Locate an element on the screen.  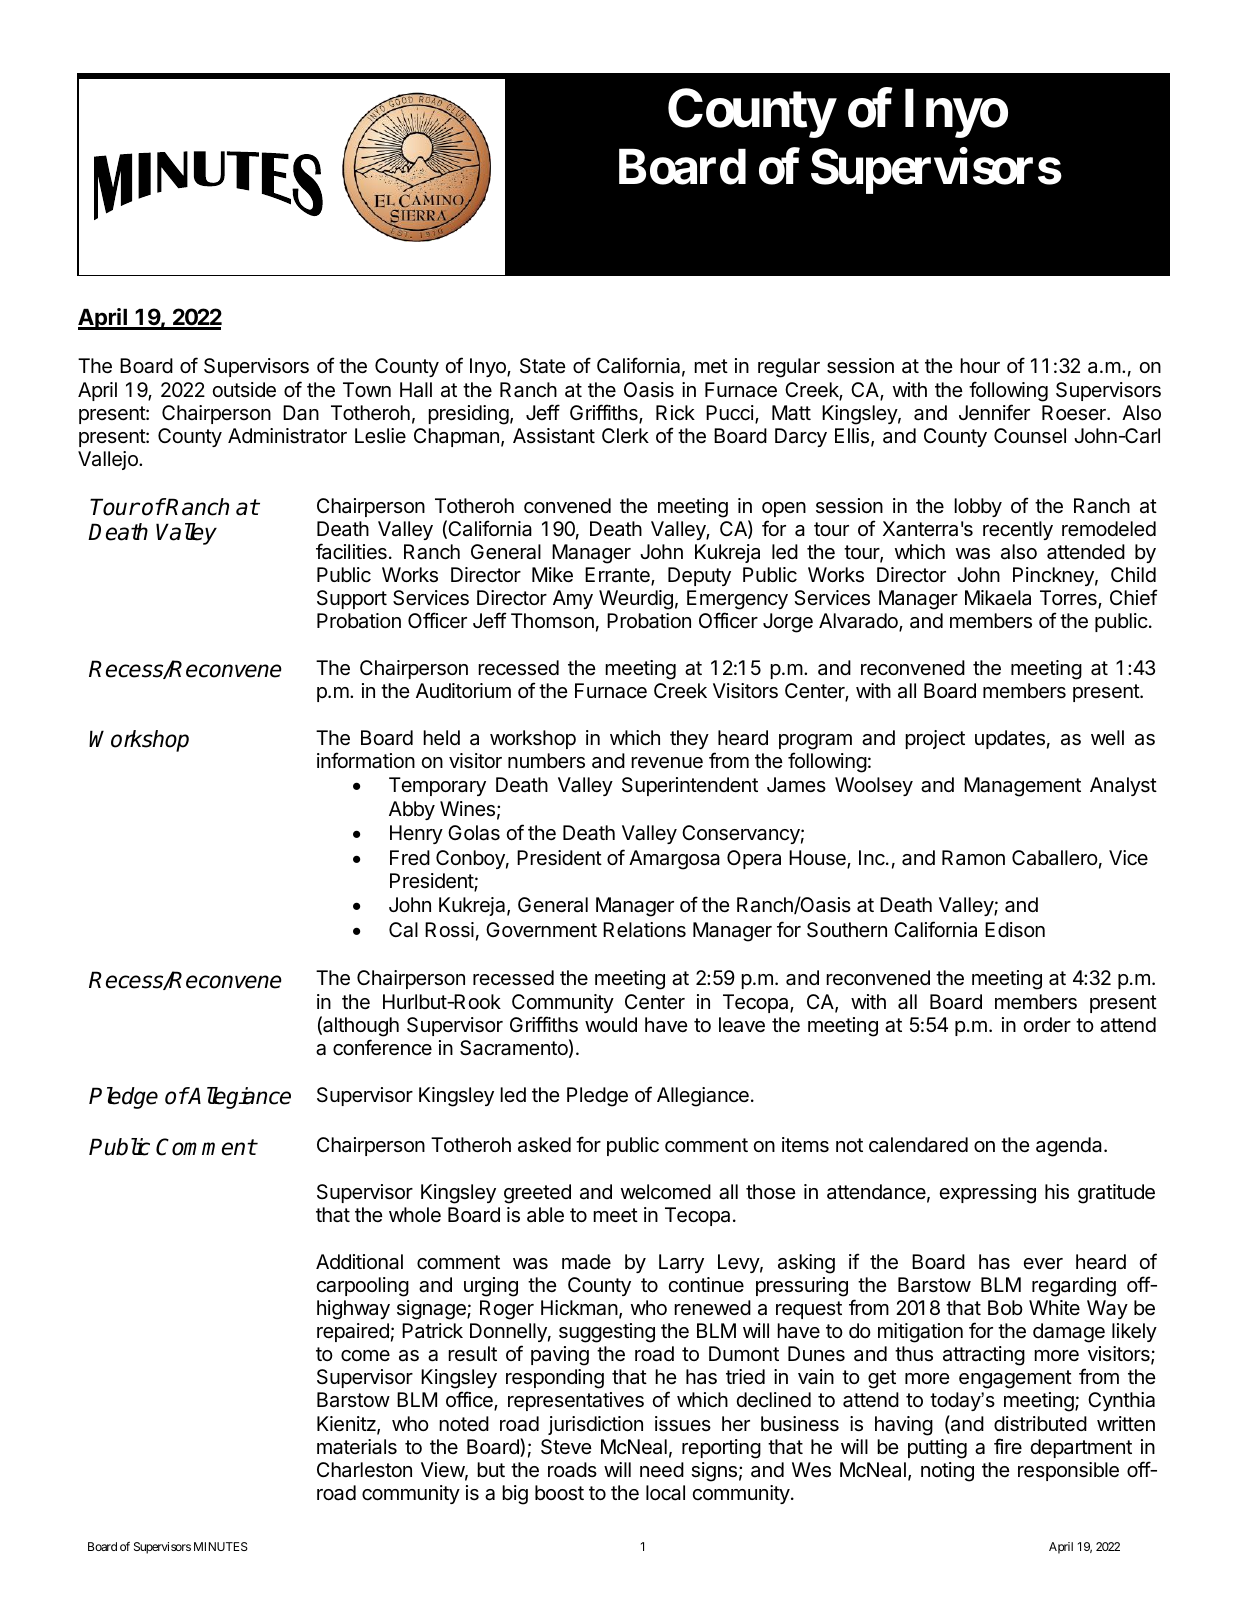
outside is located at coordinates (244, 390).
